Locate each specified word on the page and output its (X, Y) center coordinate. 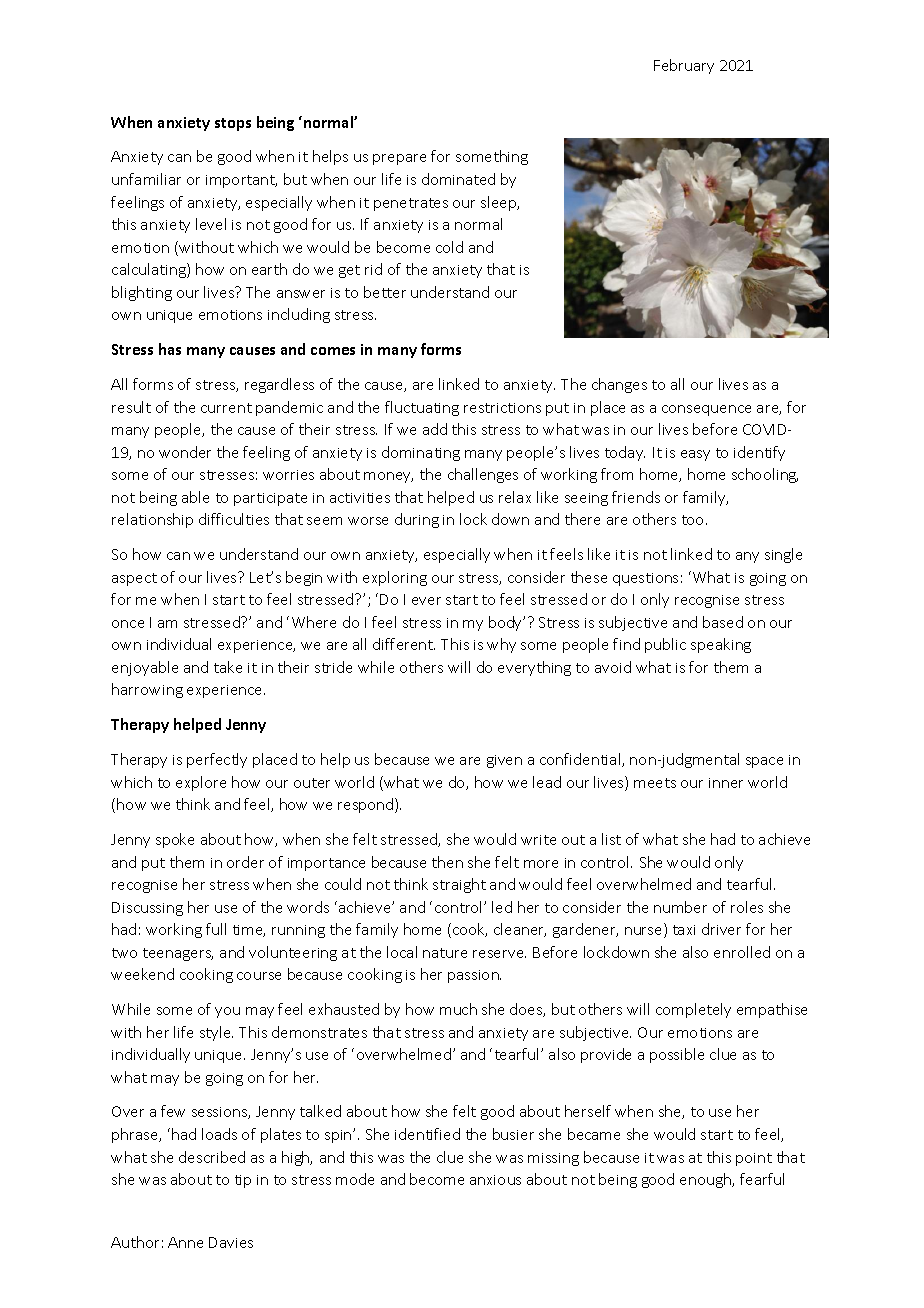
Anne (185, 1242)
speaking (721, 645)
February (684, 66)
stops (233, 124)
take (228, 667)
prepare (399, 159)
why (501, 645)
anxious (495, 1180)
